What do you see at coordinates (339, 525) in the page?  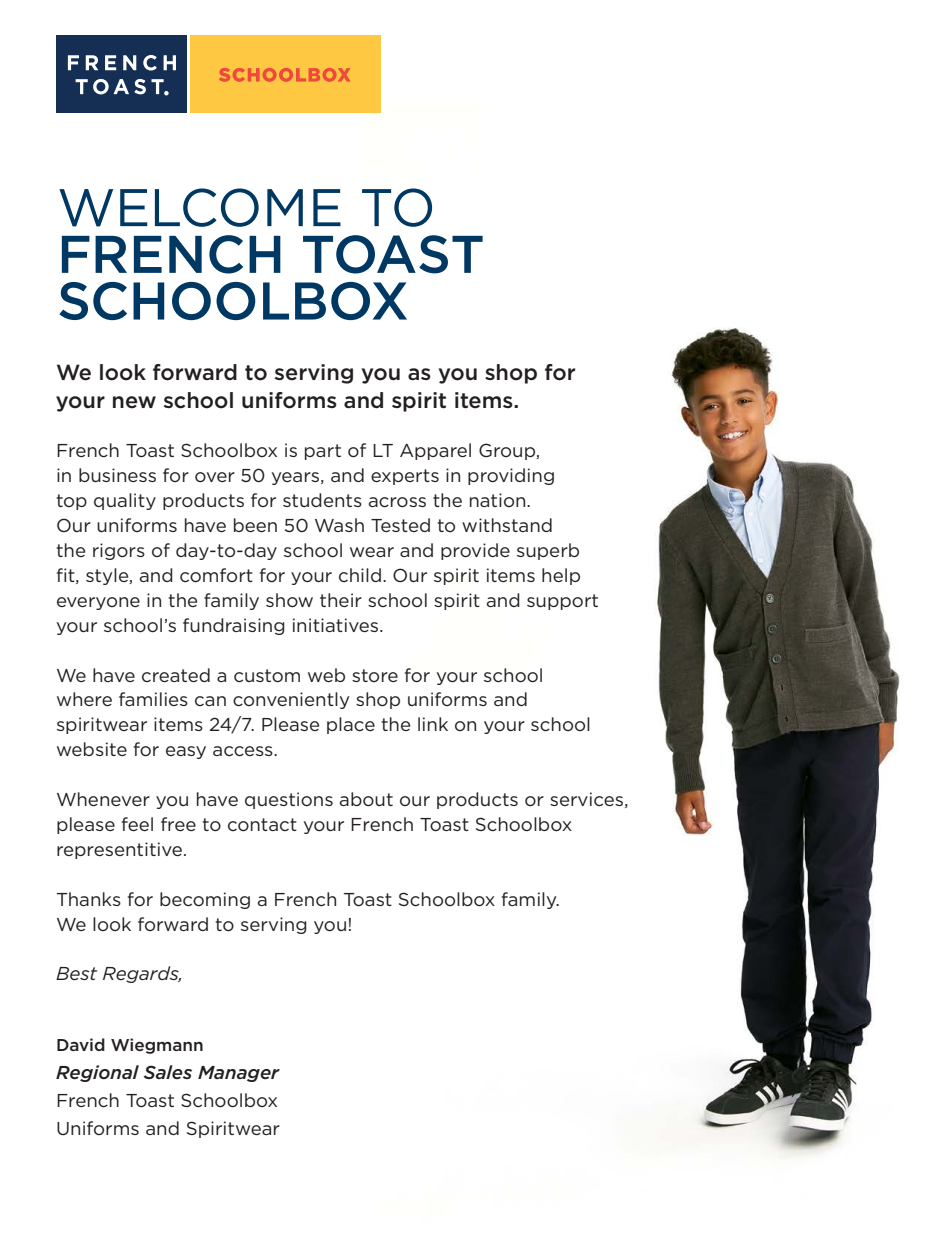 I see `Wash` at bounding box center [339, 525].
